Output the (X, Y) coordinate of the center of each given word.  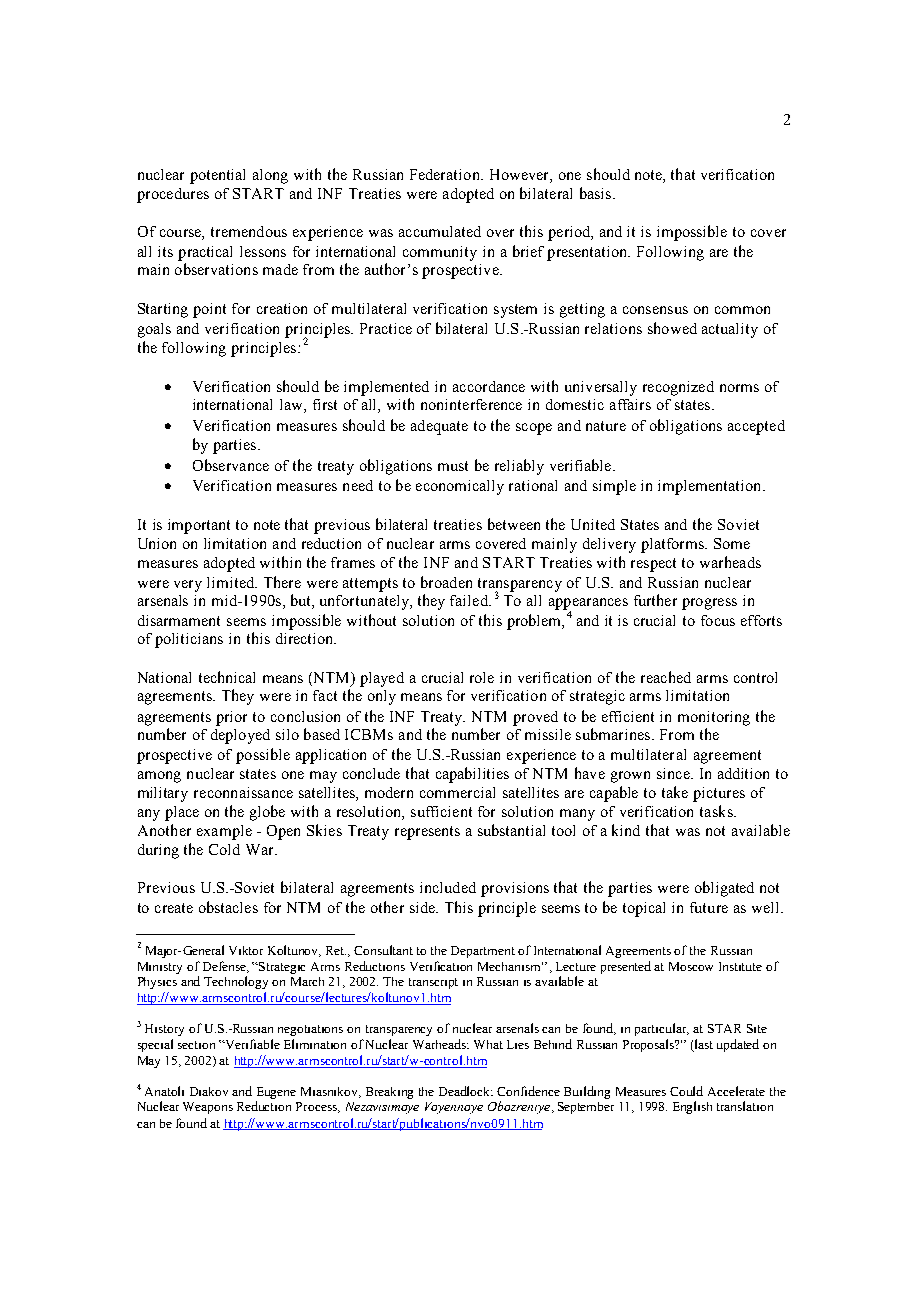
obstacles (228, 907)
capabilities (472, 775)
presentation (588, 253)
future (709, 907)
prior (231, 718)
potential (217, 176)
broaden (446, 582)
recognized (678, 388)
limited (232, 582)
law (292, 406)
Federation (446, 174)
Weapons (208, 1108)
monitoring (714, 718)
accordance (489, 386)
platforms (673, 545)
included (448, 887)
